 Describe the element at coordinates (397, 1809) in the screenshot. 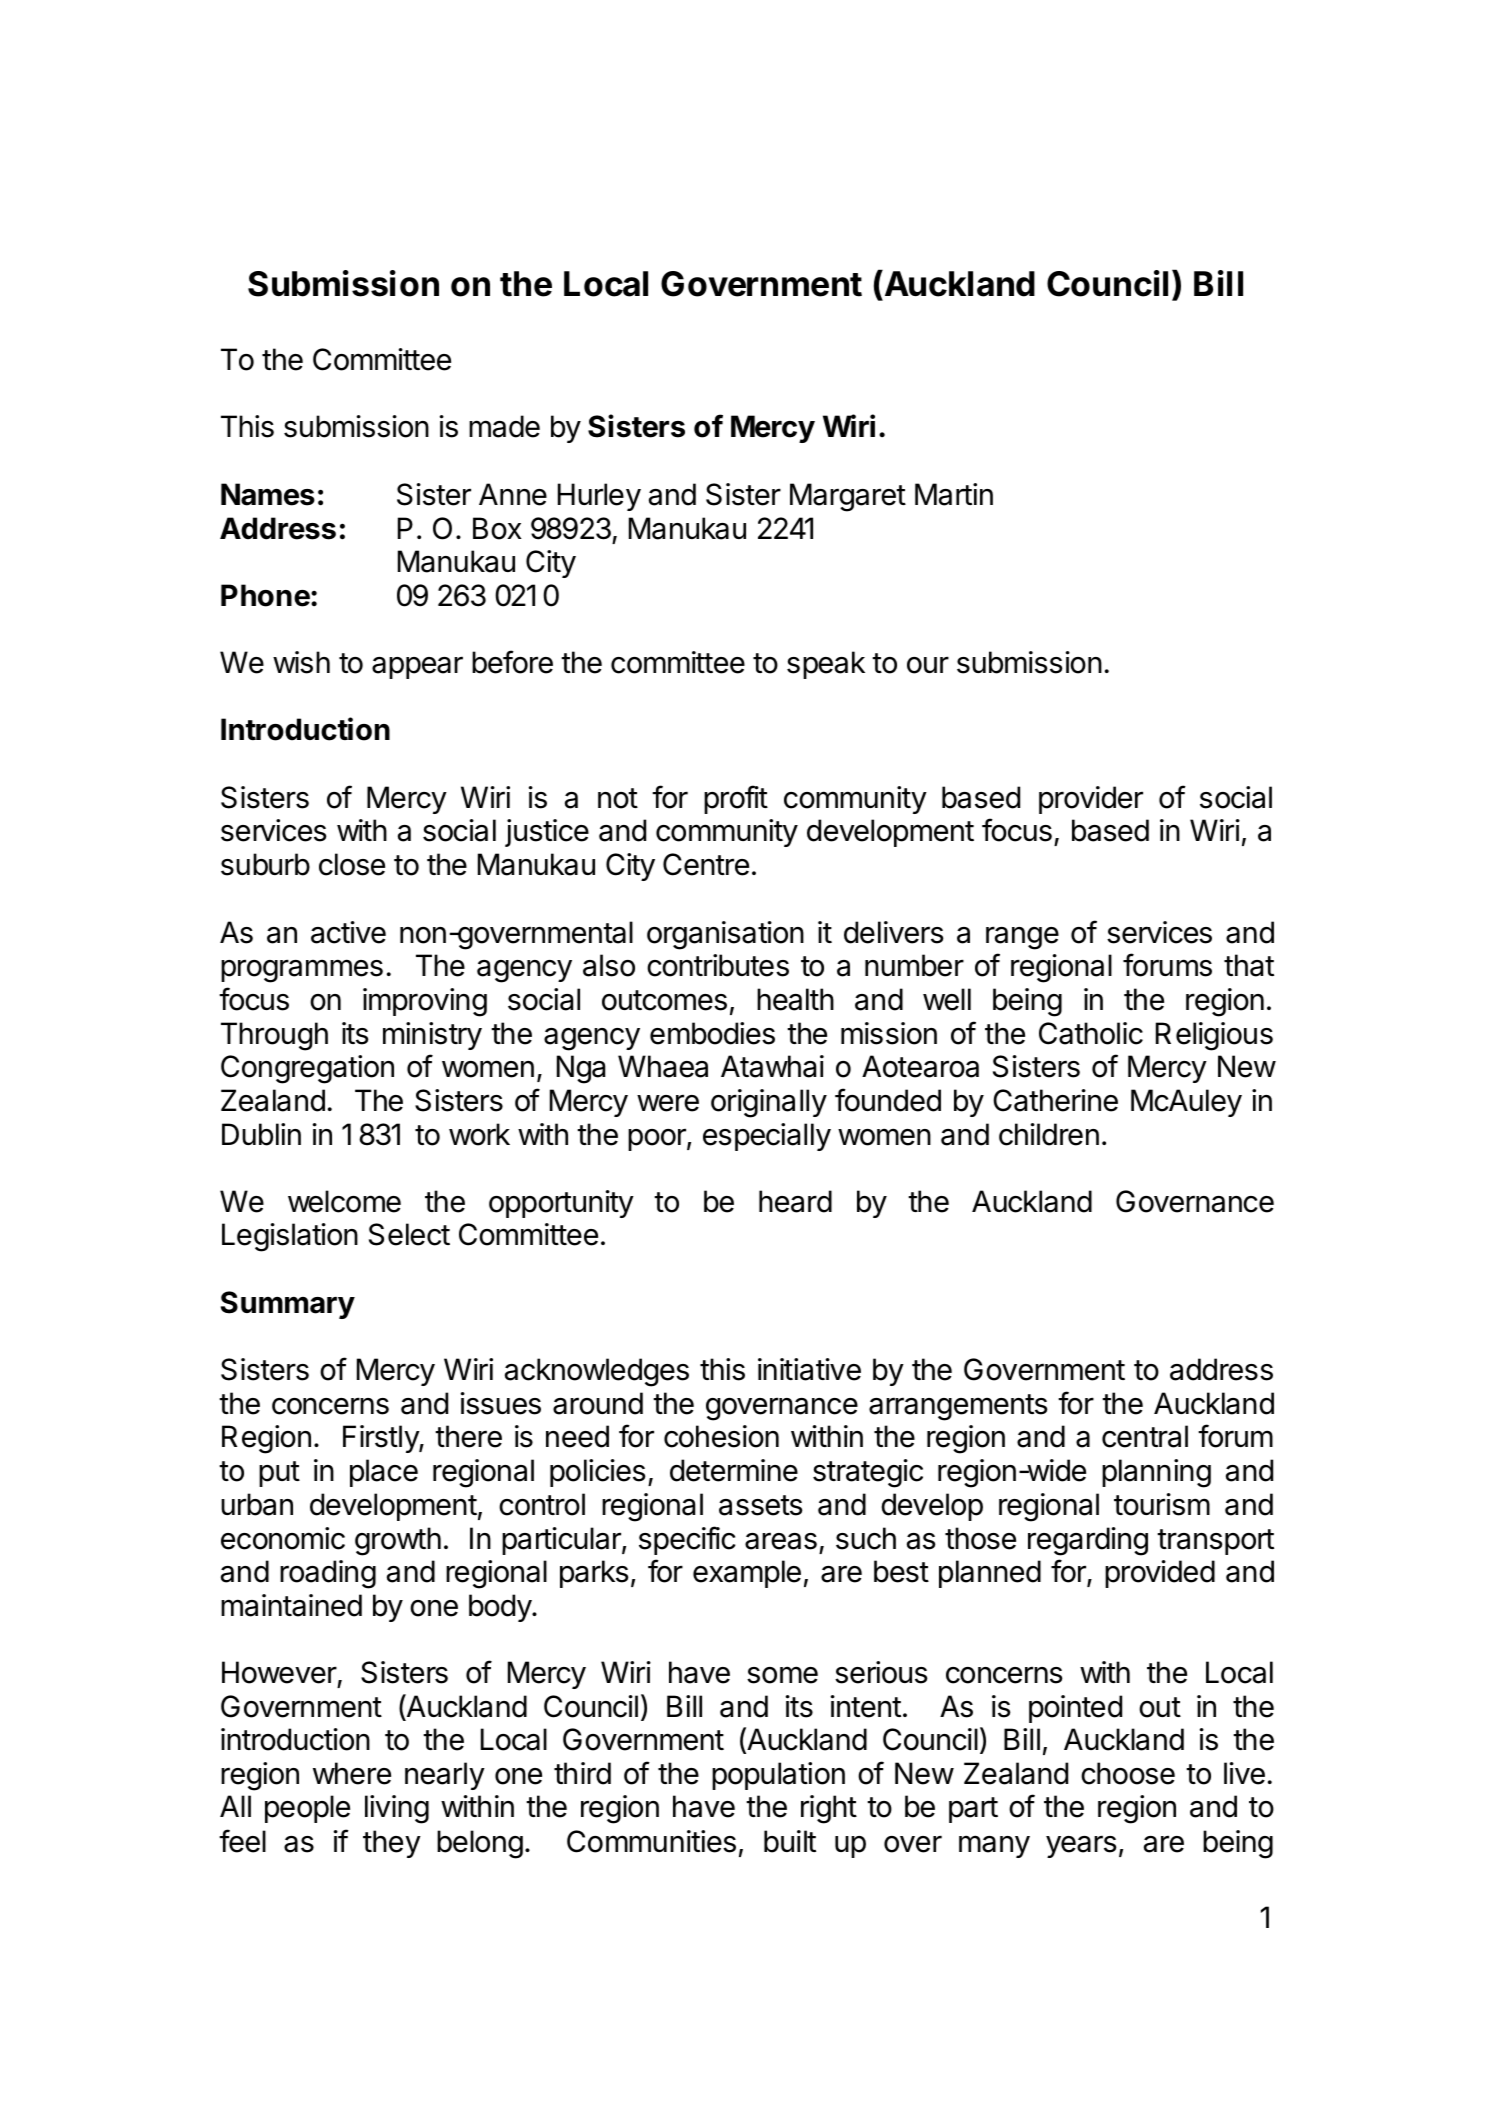

I see `living` at that location.
